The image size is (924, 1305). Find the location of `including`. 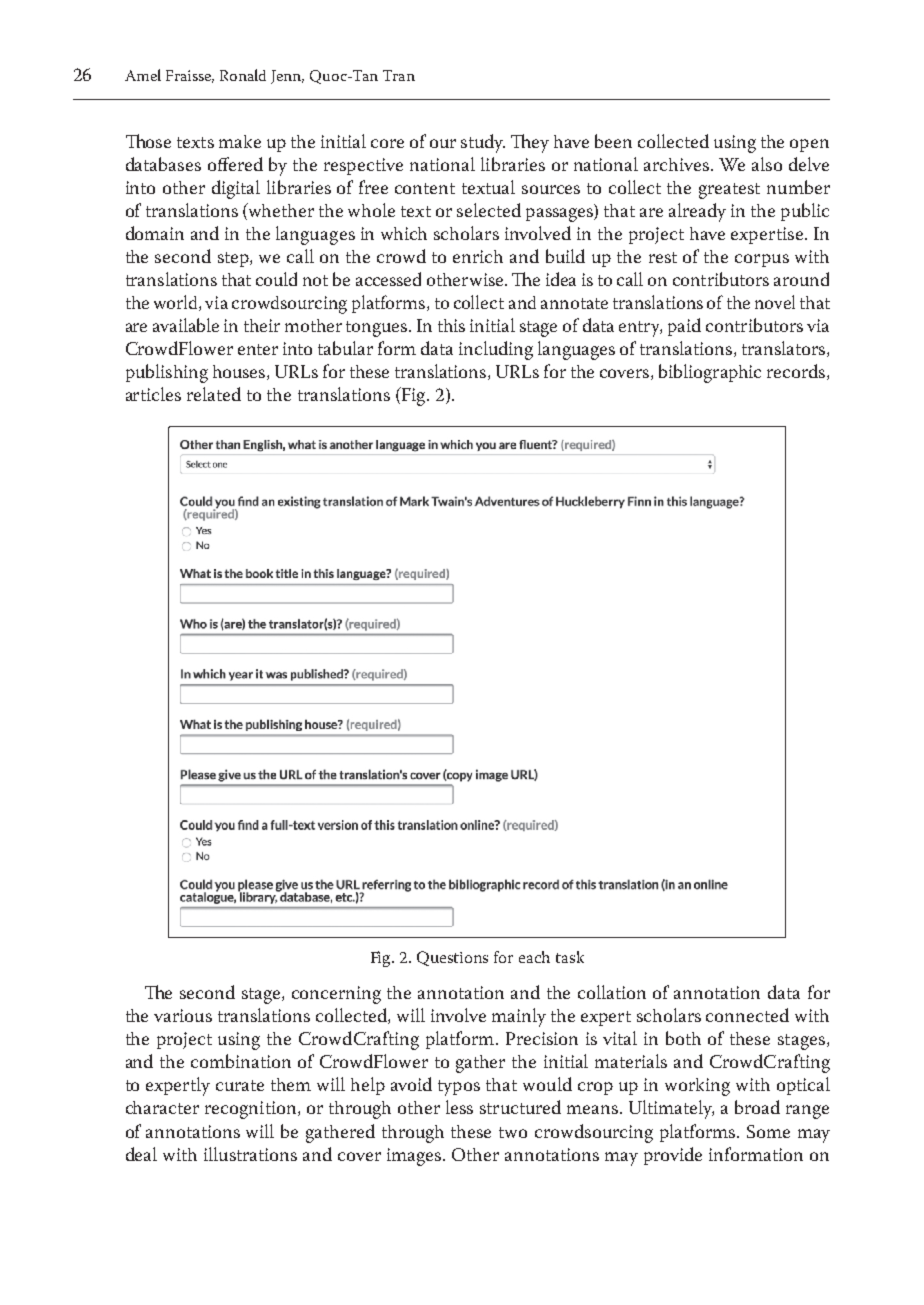

including is located at coordinates (496, 350).
